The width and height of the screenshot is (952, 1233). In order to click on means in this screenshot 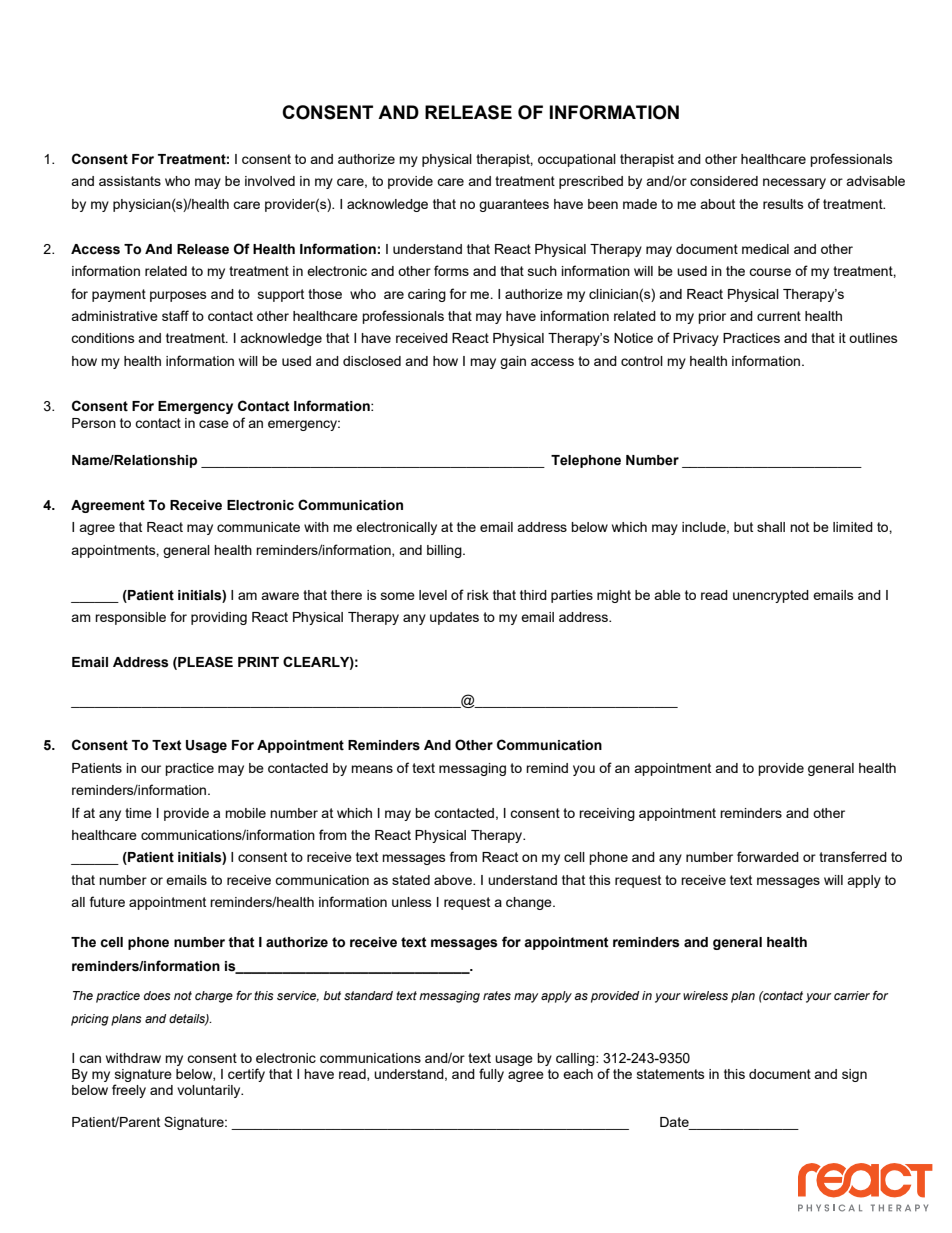, I will do `click(372, 769)`.
